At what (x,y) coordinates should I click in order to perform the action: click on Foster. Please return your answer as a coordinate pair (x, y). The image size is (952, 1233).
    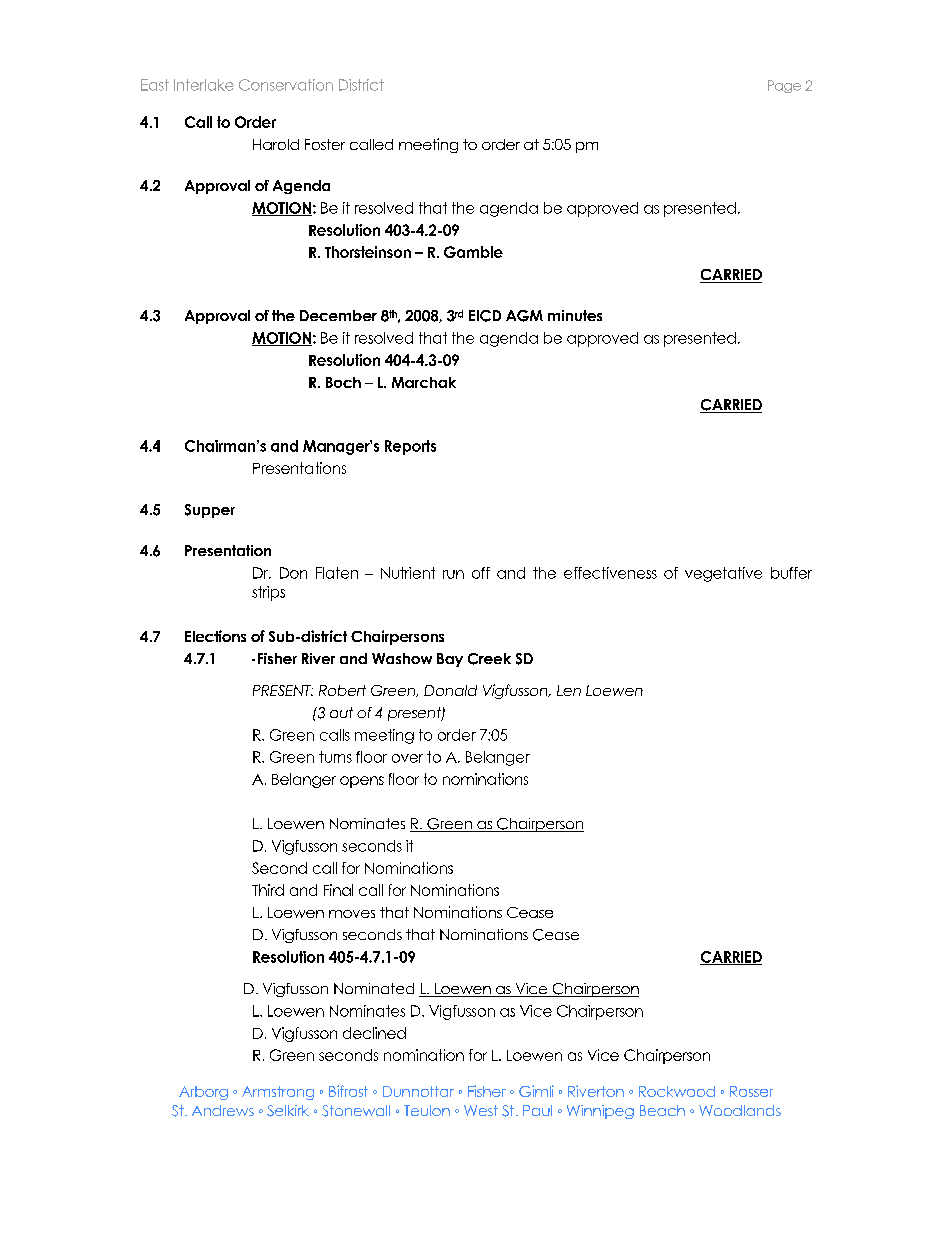
    Looking at the image, I should click on (325, 144).
